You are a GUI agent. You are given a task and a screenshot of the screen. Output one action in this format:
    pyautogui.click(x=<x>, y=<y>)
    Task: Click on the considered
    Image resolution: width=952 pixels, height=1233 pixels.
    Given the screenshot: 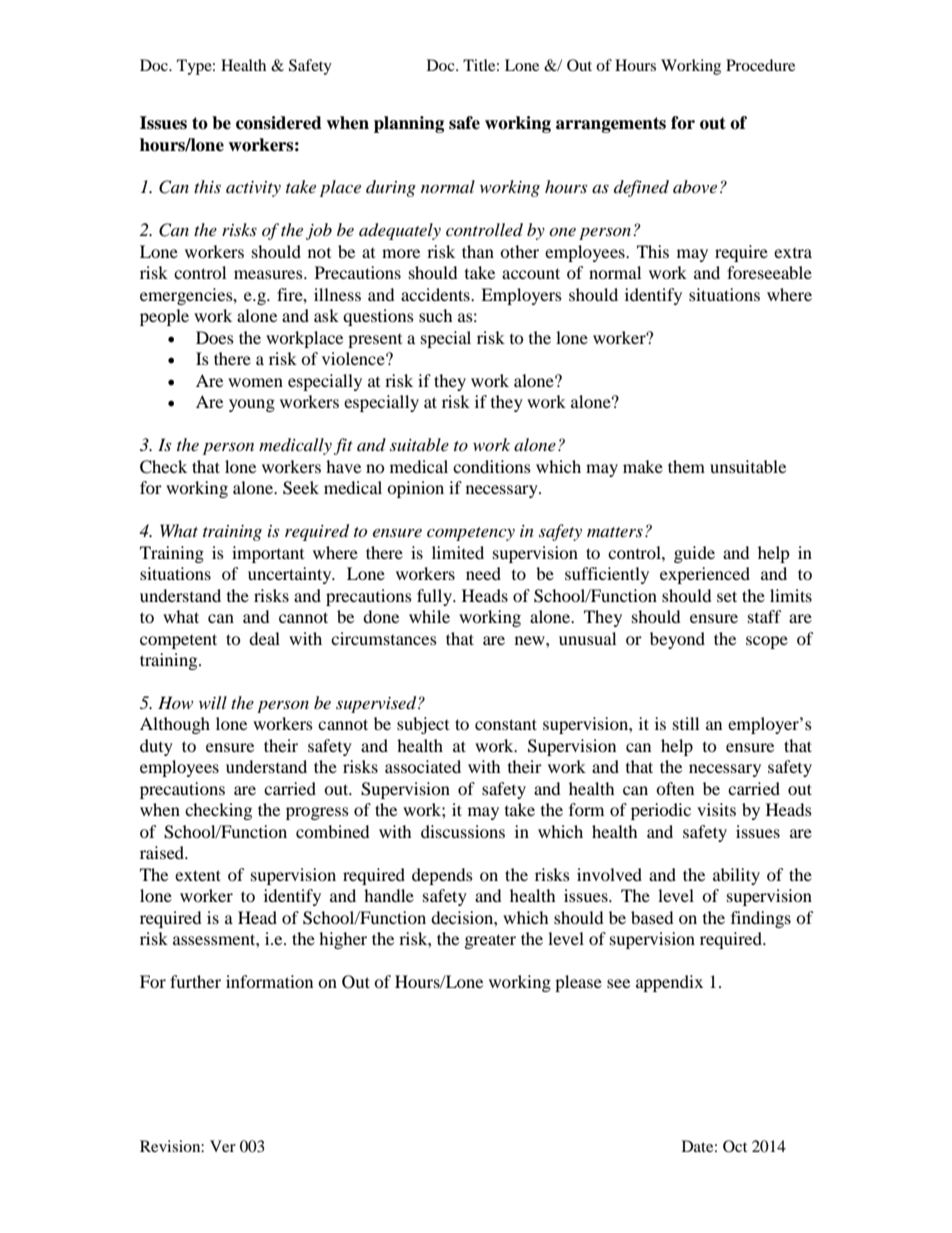 What is the action you would take?
    pyautogui.click(x=279, y=123)
